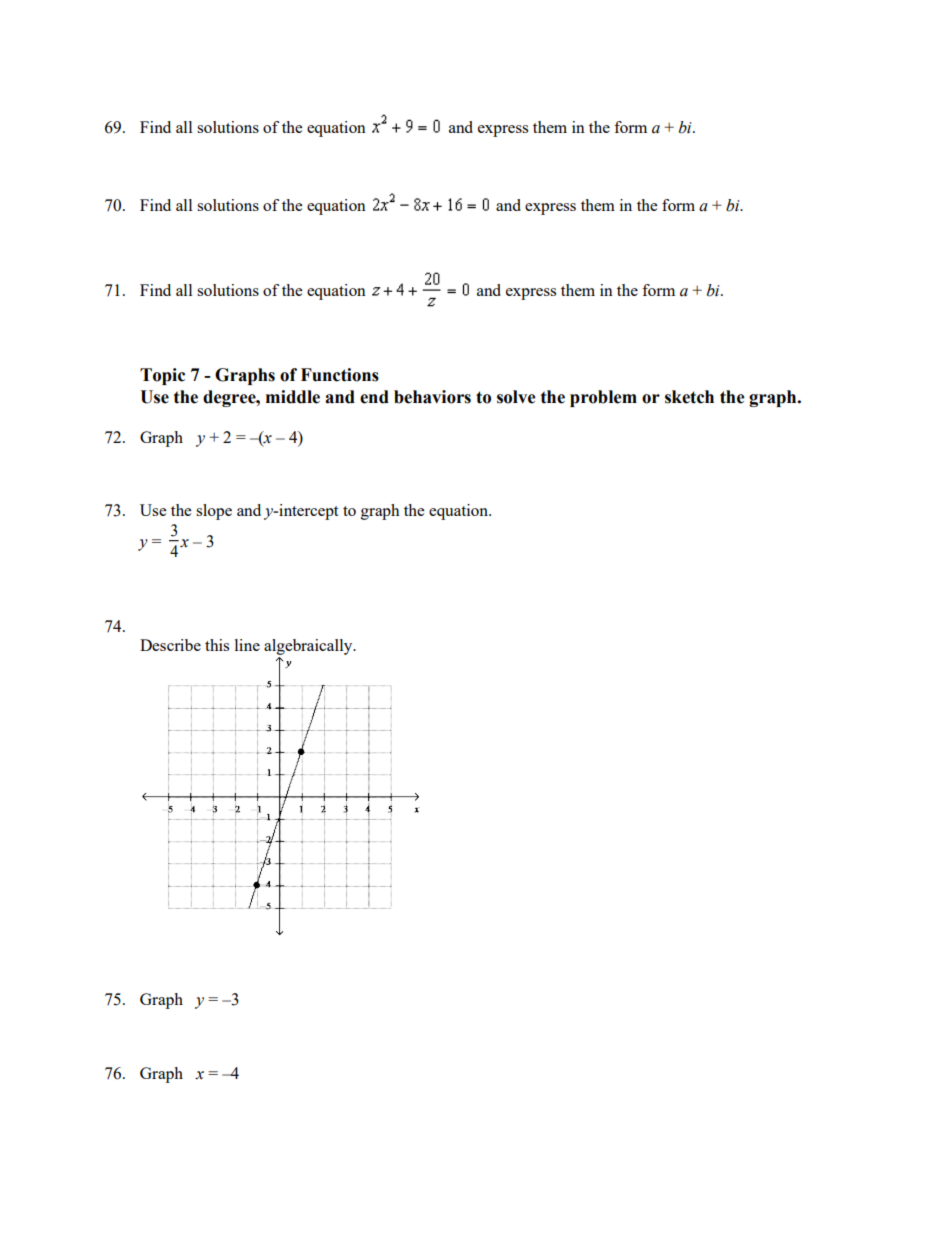 The width and height of the screenshot is (952, 1233). I want to click on algebraically, so click(309, 648).
